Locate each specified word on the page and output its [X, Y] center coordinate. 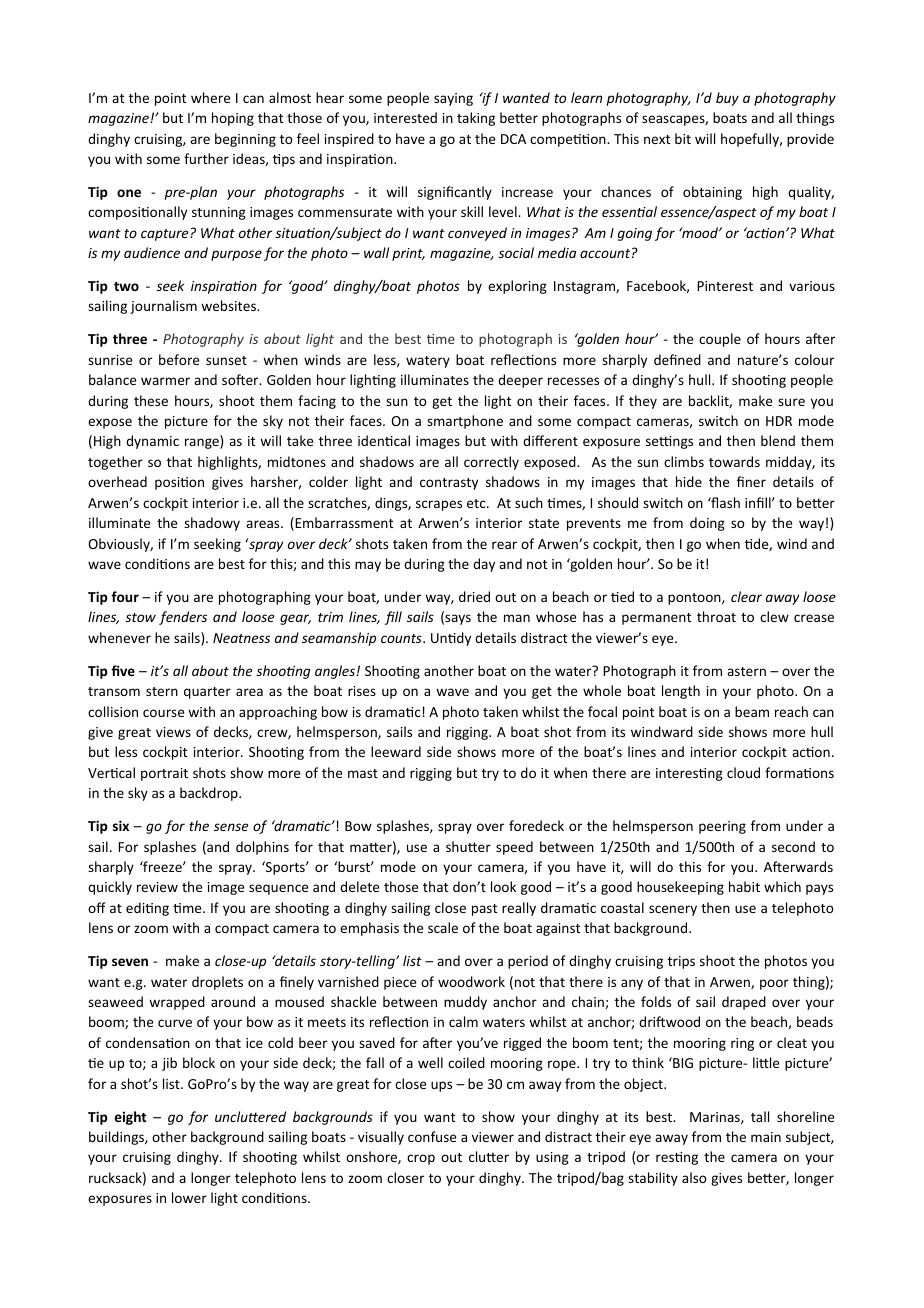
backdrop [210, 794]
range [203, 443]
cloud [743, 772]
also [694, 1177]
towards [734, 461]
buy [727, 99]
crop [421, 1159]
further [206, 158]
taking [476, 119]
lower [189, 1197]
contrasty [449, 484]
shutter [468, 846]
